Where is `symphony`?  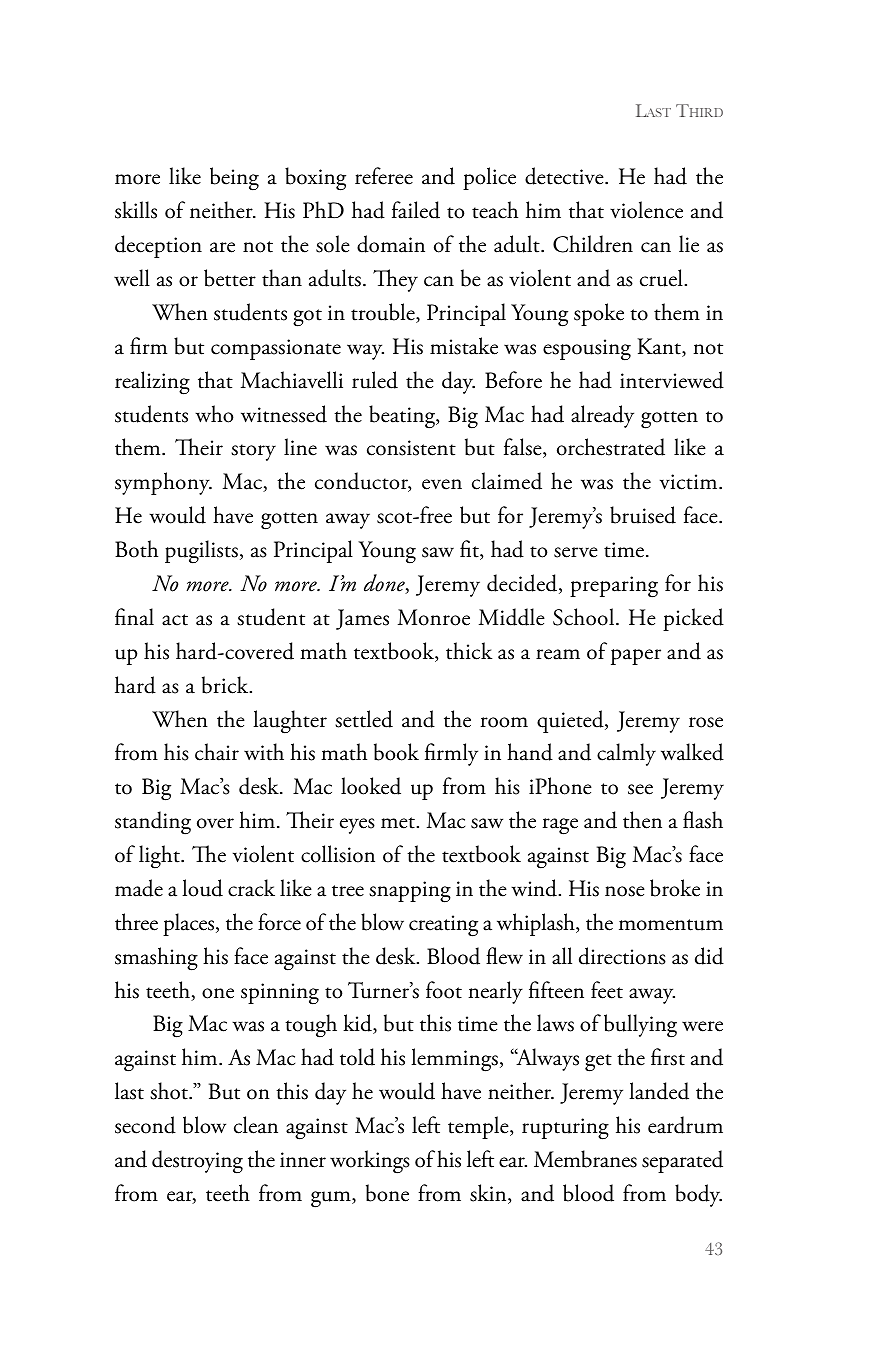 symphony is located at coordinates (163, 483).
